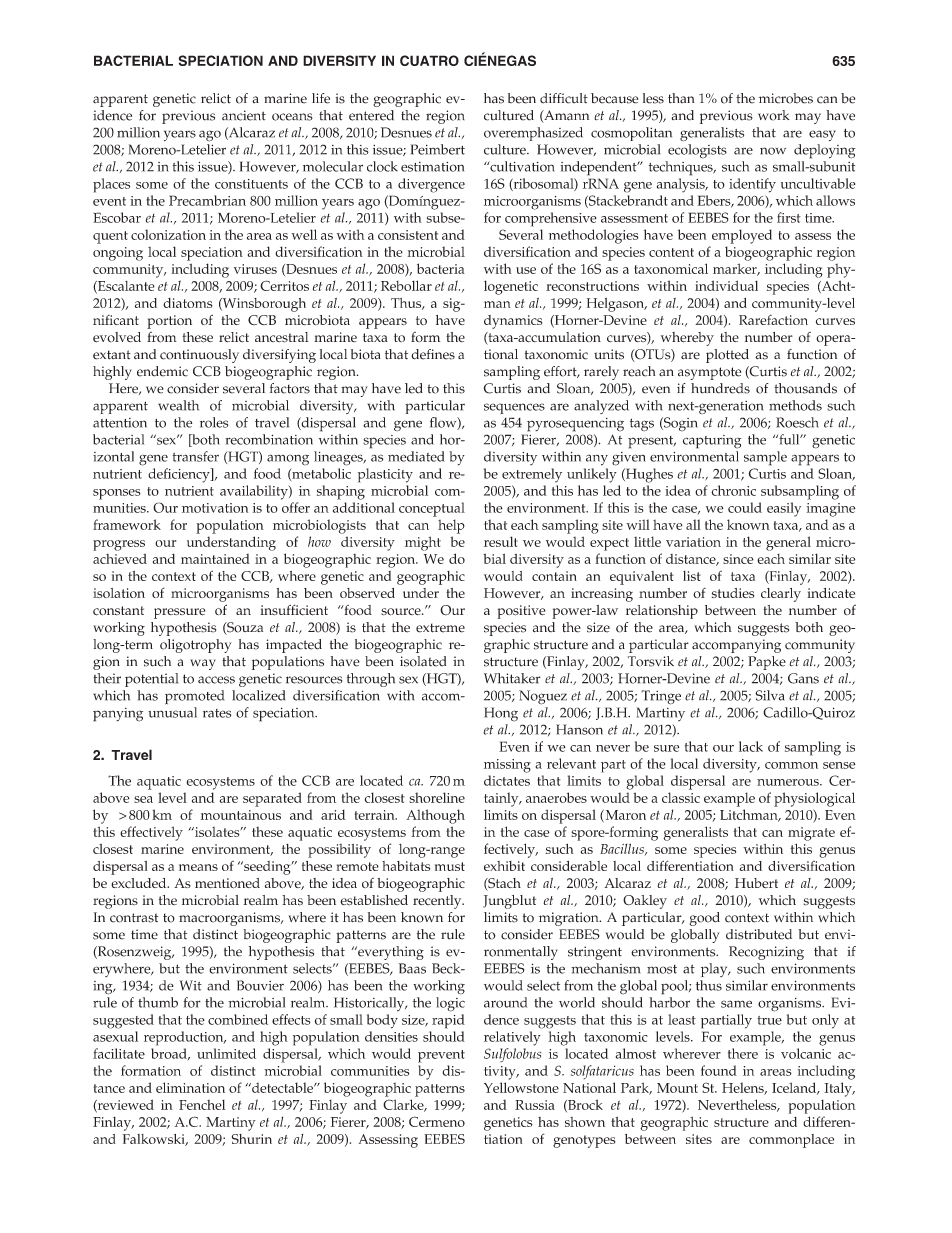 This image has width=952, height=1233. Describe the element at coordinates (214, 422) in the image. I see `roles` at that location.
